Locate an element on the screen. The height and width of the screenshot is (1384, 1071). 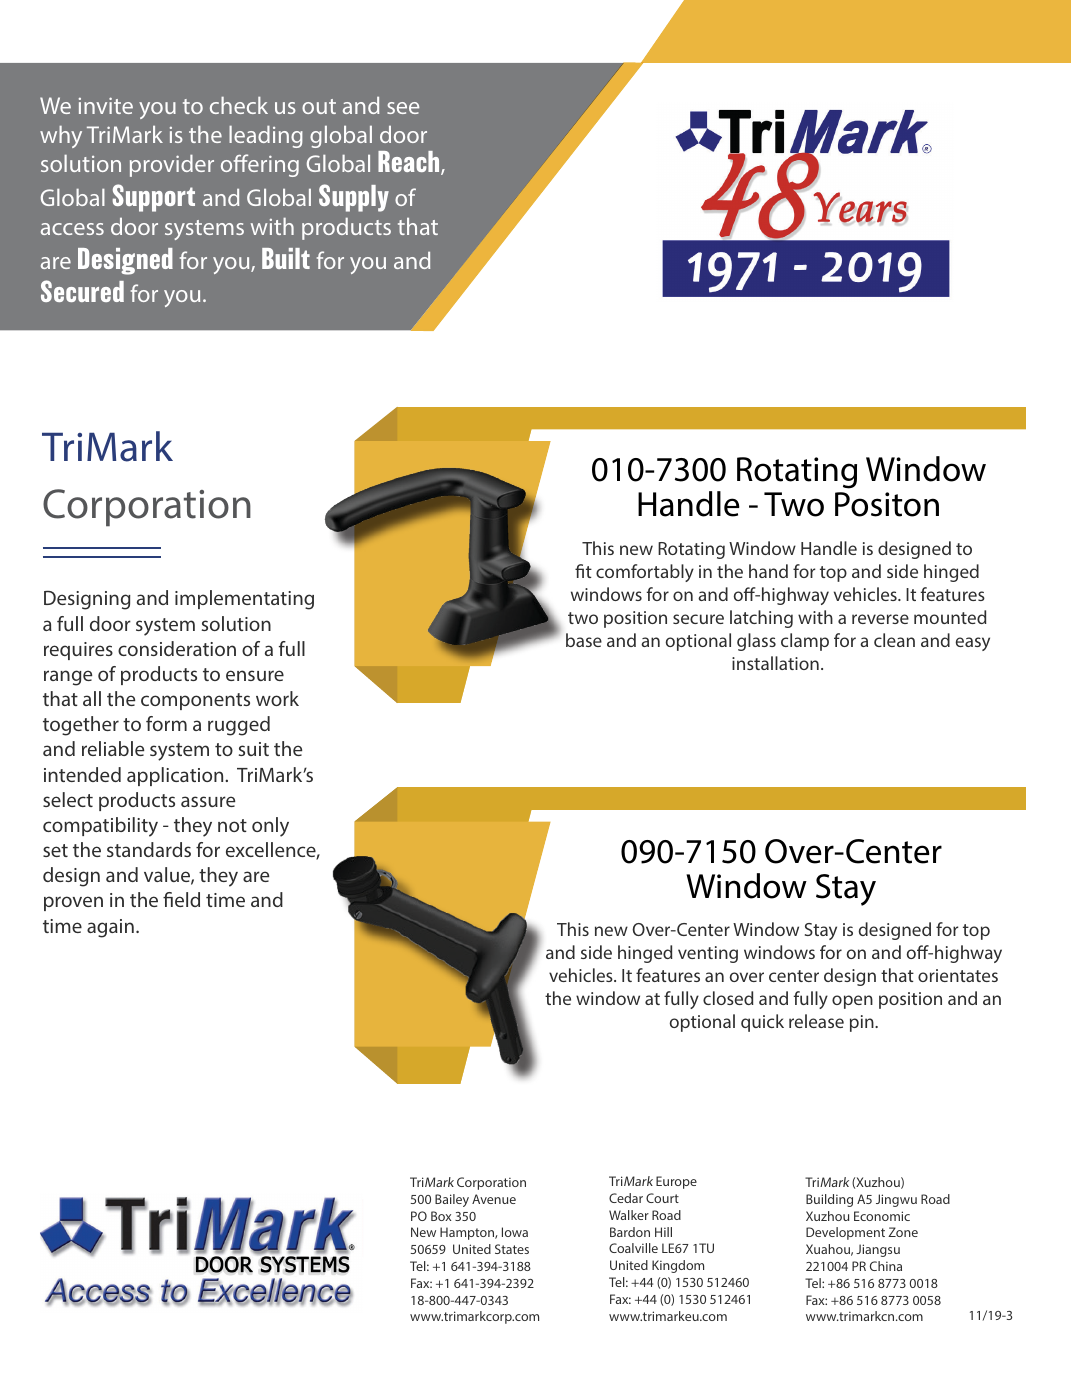
see is located at coordinates (403, 108).
